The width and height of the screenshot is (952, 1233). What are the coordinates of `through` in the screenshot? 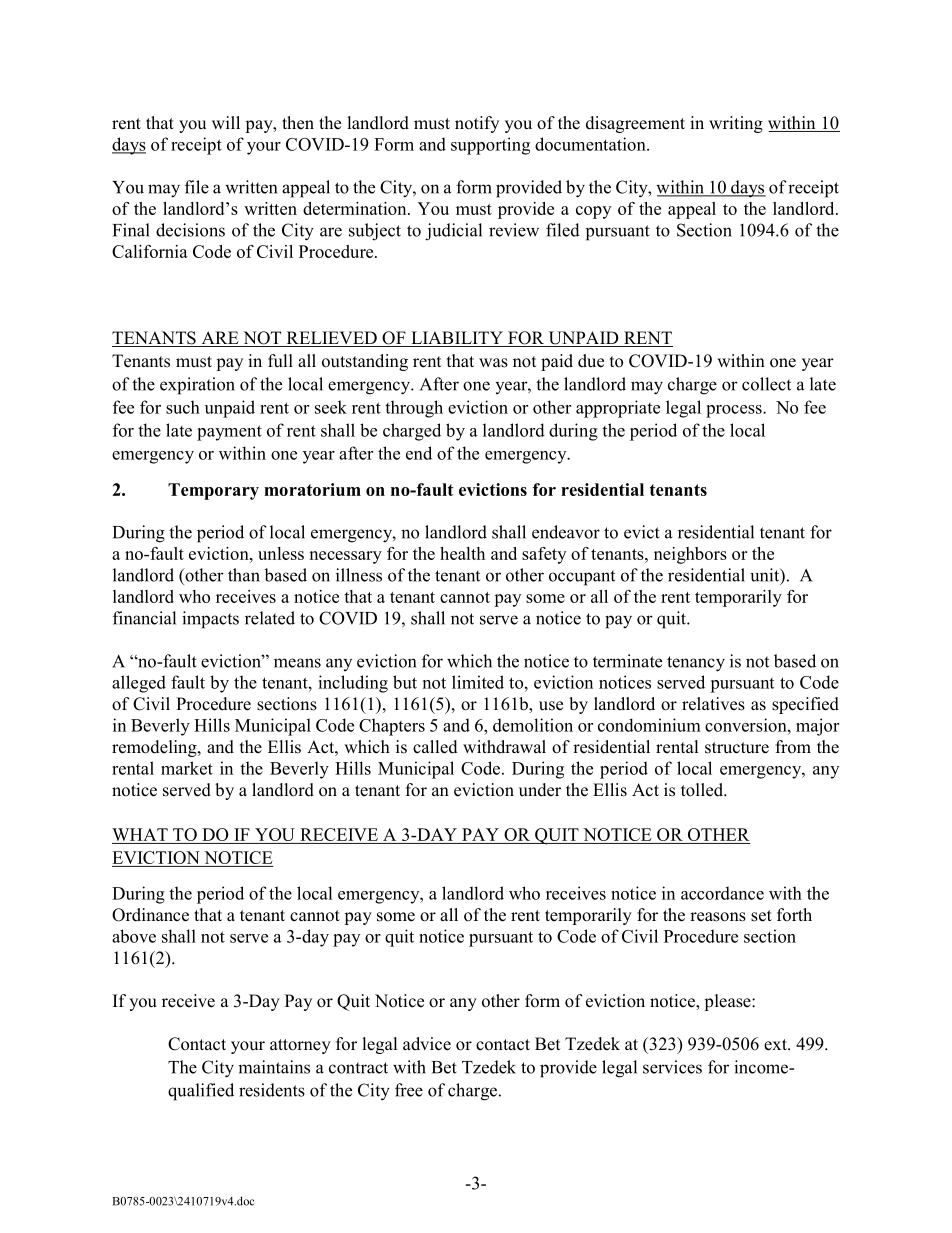 It's located at (414, 409).
